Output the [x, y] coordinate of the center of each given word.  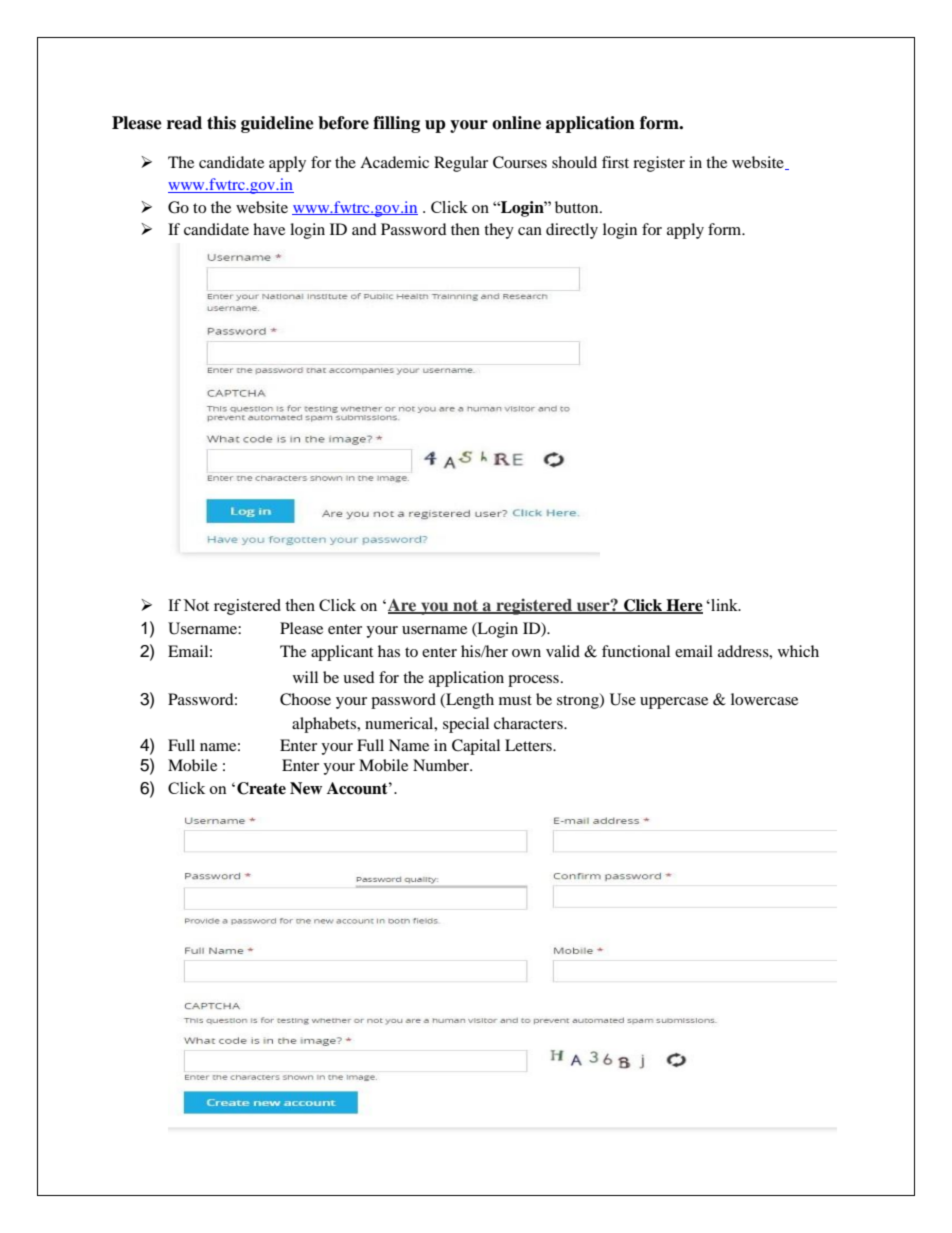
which [798, 651]
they [499, 231]
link [724, 605]
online [516, 123]
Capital [476, 747]
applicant [342, 653]
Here [683, 606]
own [526, 653]
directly [572, 231]
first [615, 162]
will [305, 677]
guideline [277, 124]
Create [261, 788]
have [269, 229]
